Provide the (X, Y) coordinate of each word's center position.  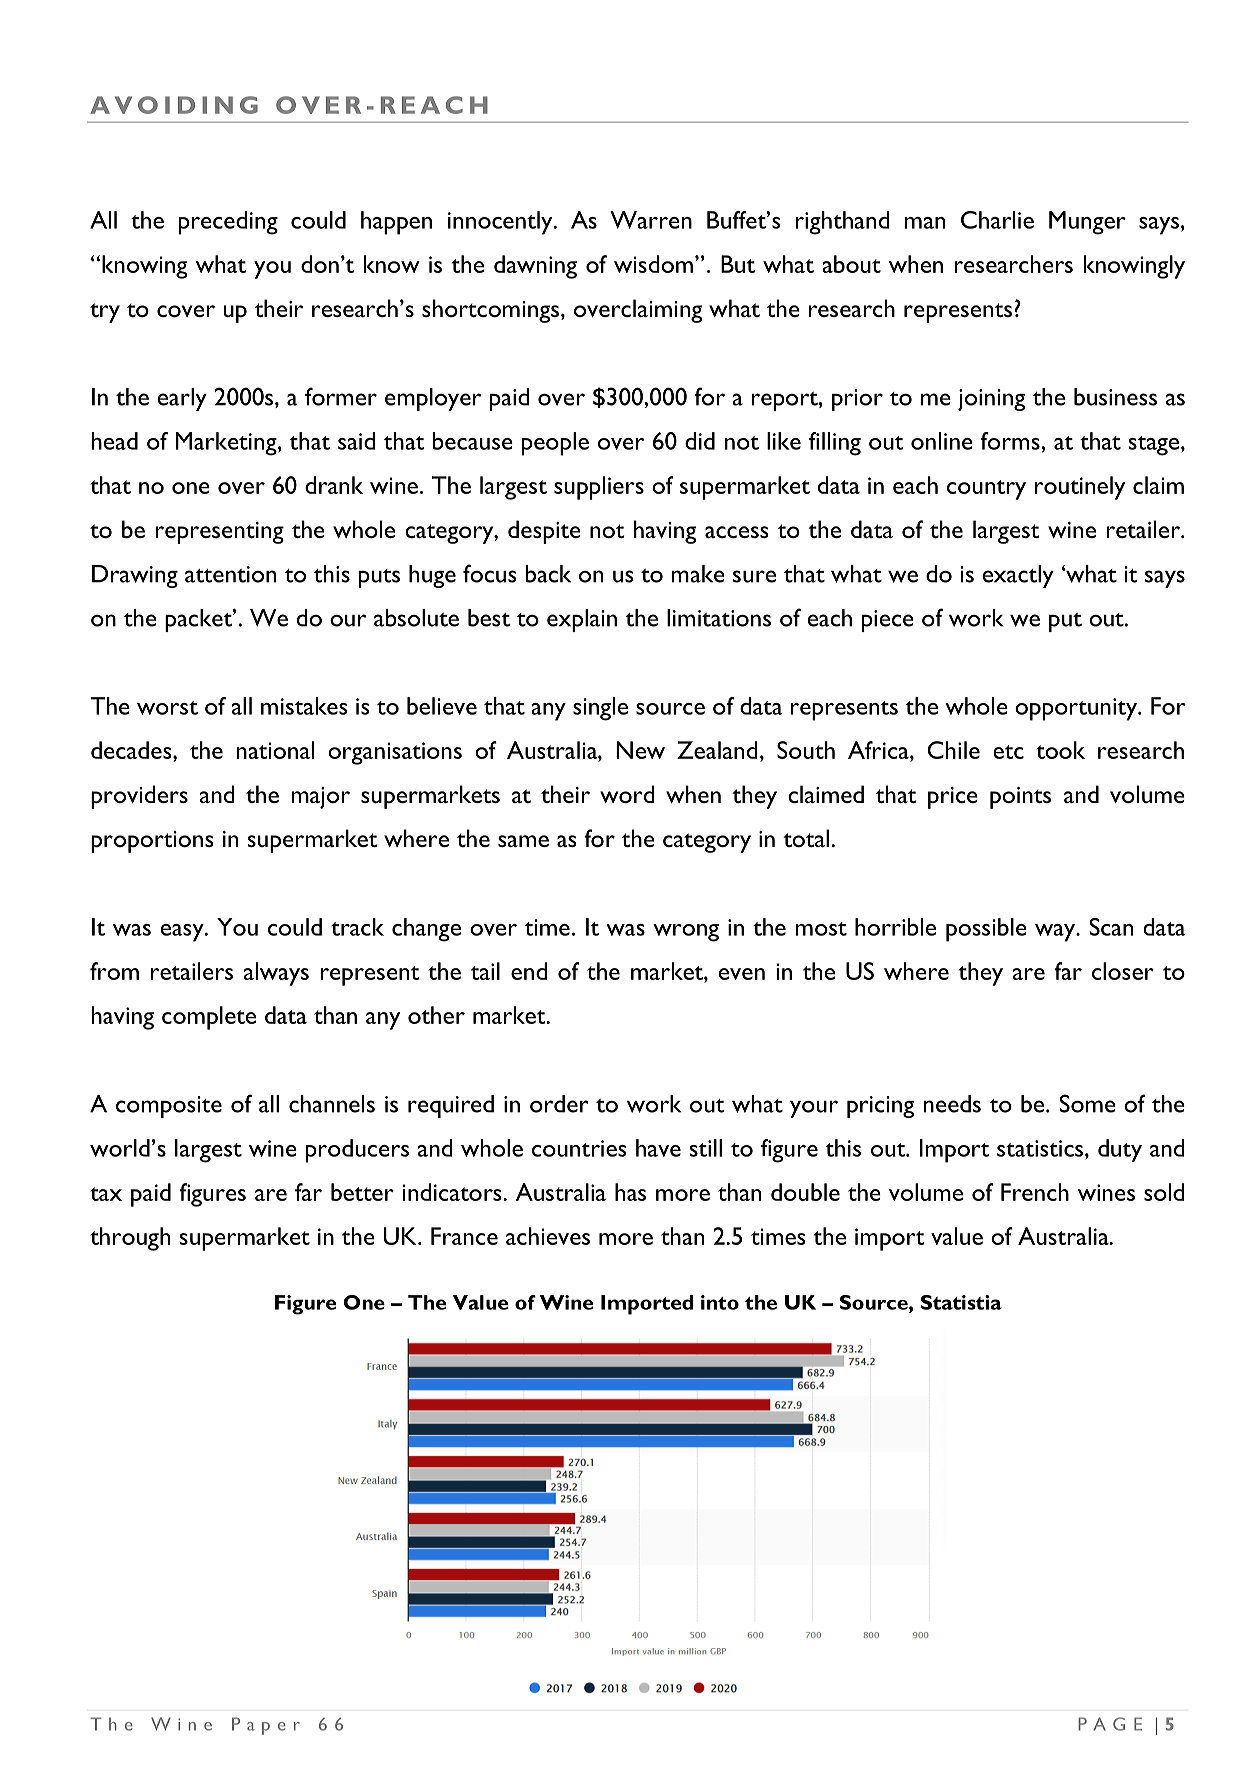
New (640, 750)
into (720, 1302)
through (130, 1239)
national (275, 750)
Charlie (997, 220)
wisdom (653, 264)
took (1060, 750)
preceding (228, 223)
